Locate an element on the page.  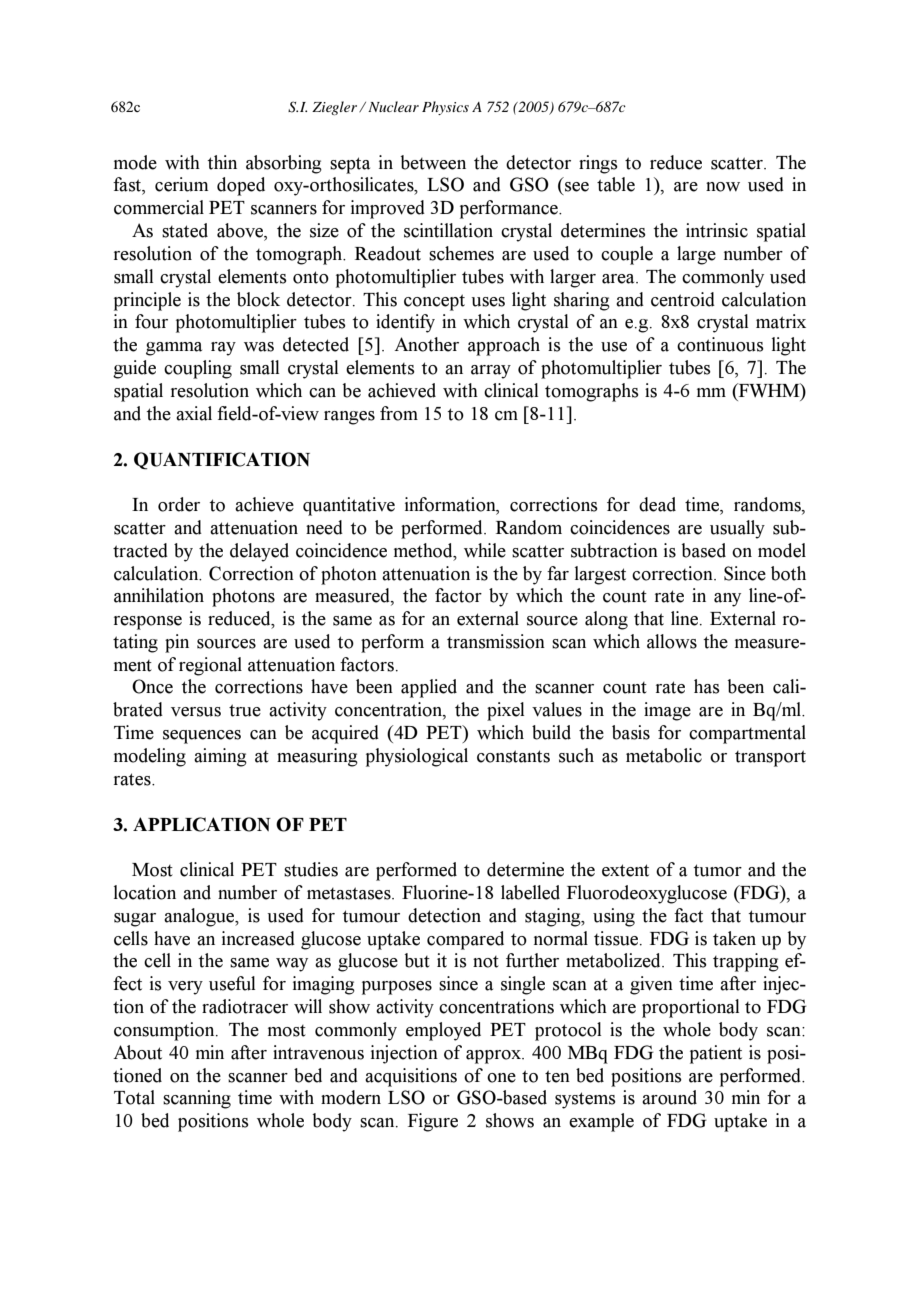
Figure is located at coordinates (433, 1122).
